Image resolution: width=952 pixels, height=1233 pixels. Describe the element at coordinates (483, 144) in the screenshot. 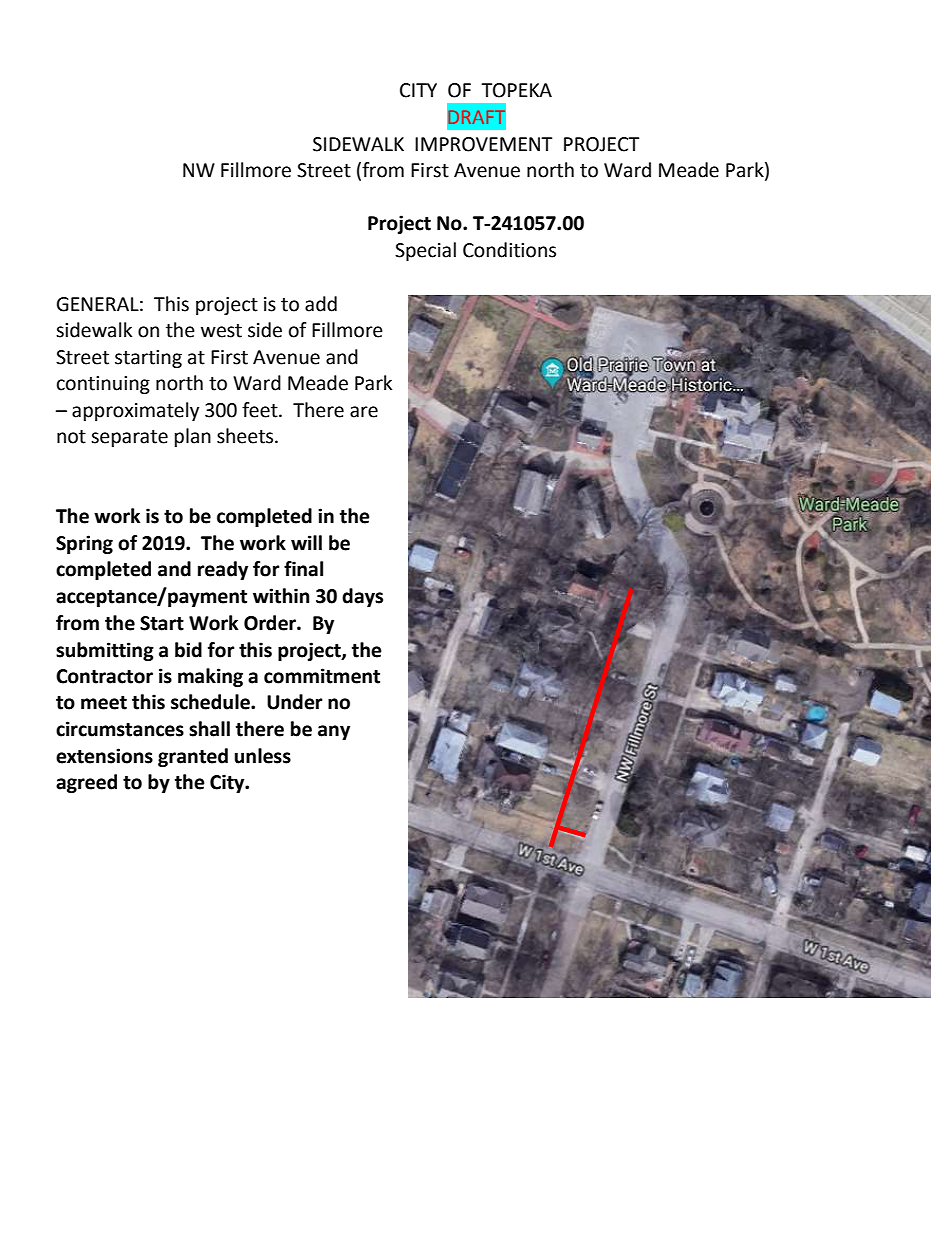

I see `IMPROVEMENT` at that location.
